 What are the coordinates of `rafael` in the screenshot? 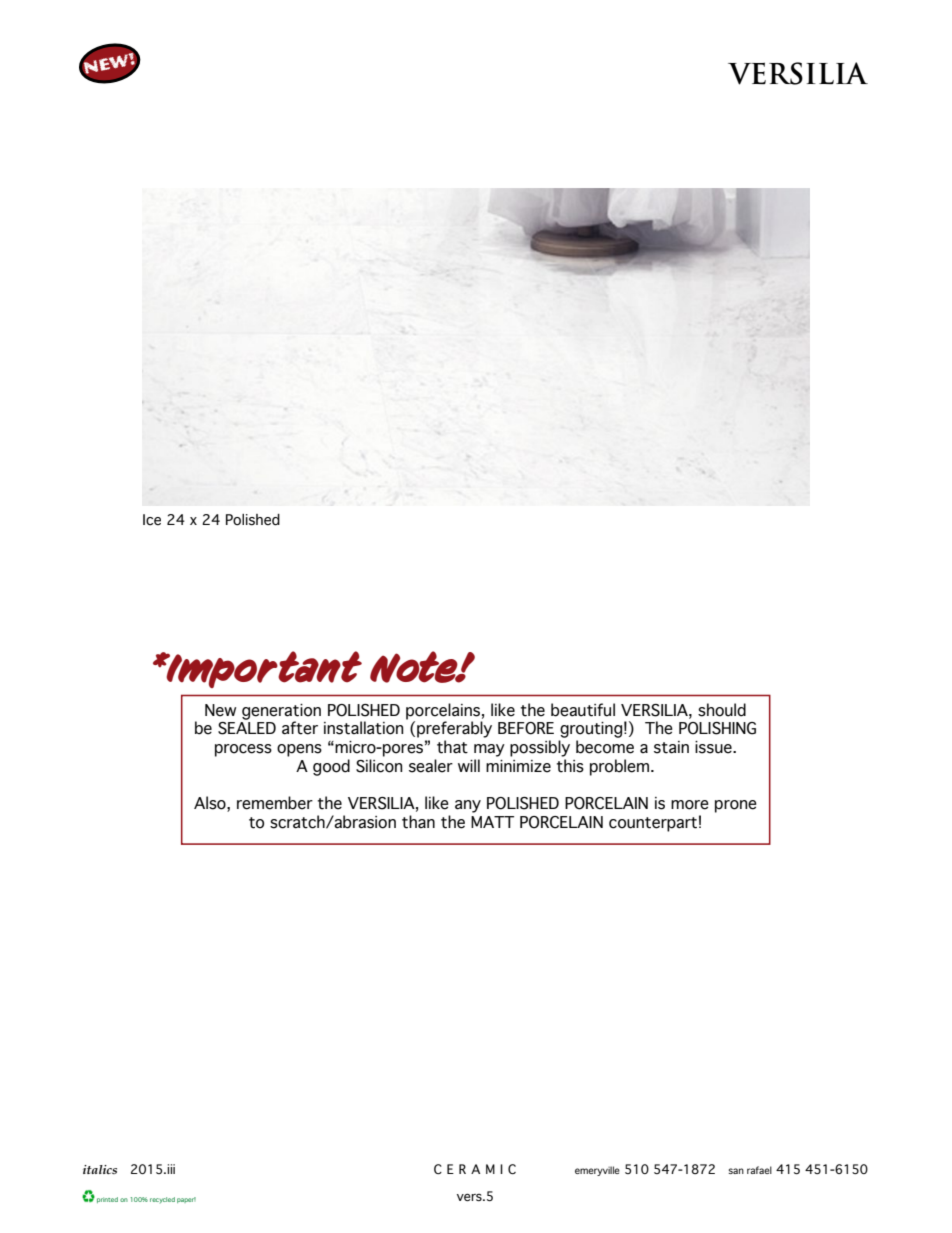 It's located at (759, 1170).
